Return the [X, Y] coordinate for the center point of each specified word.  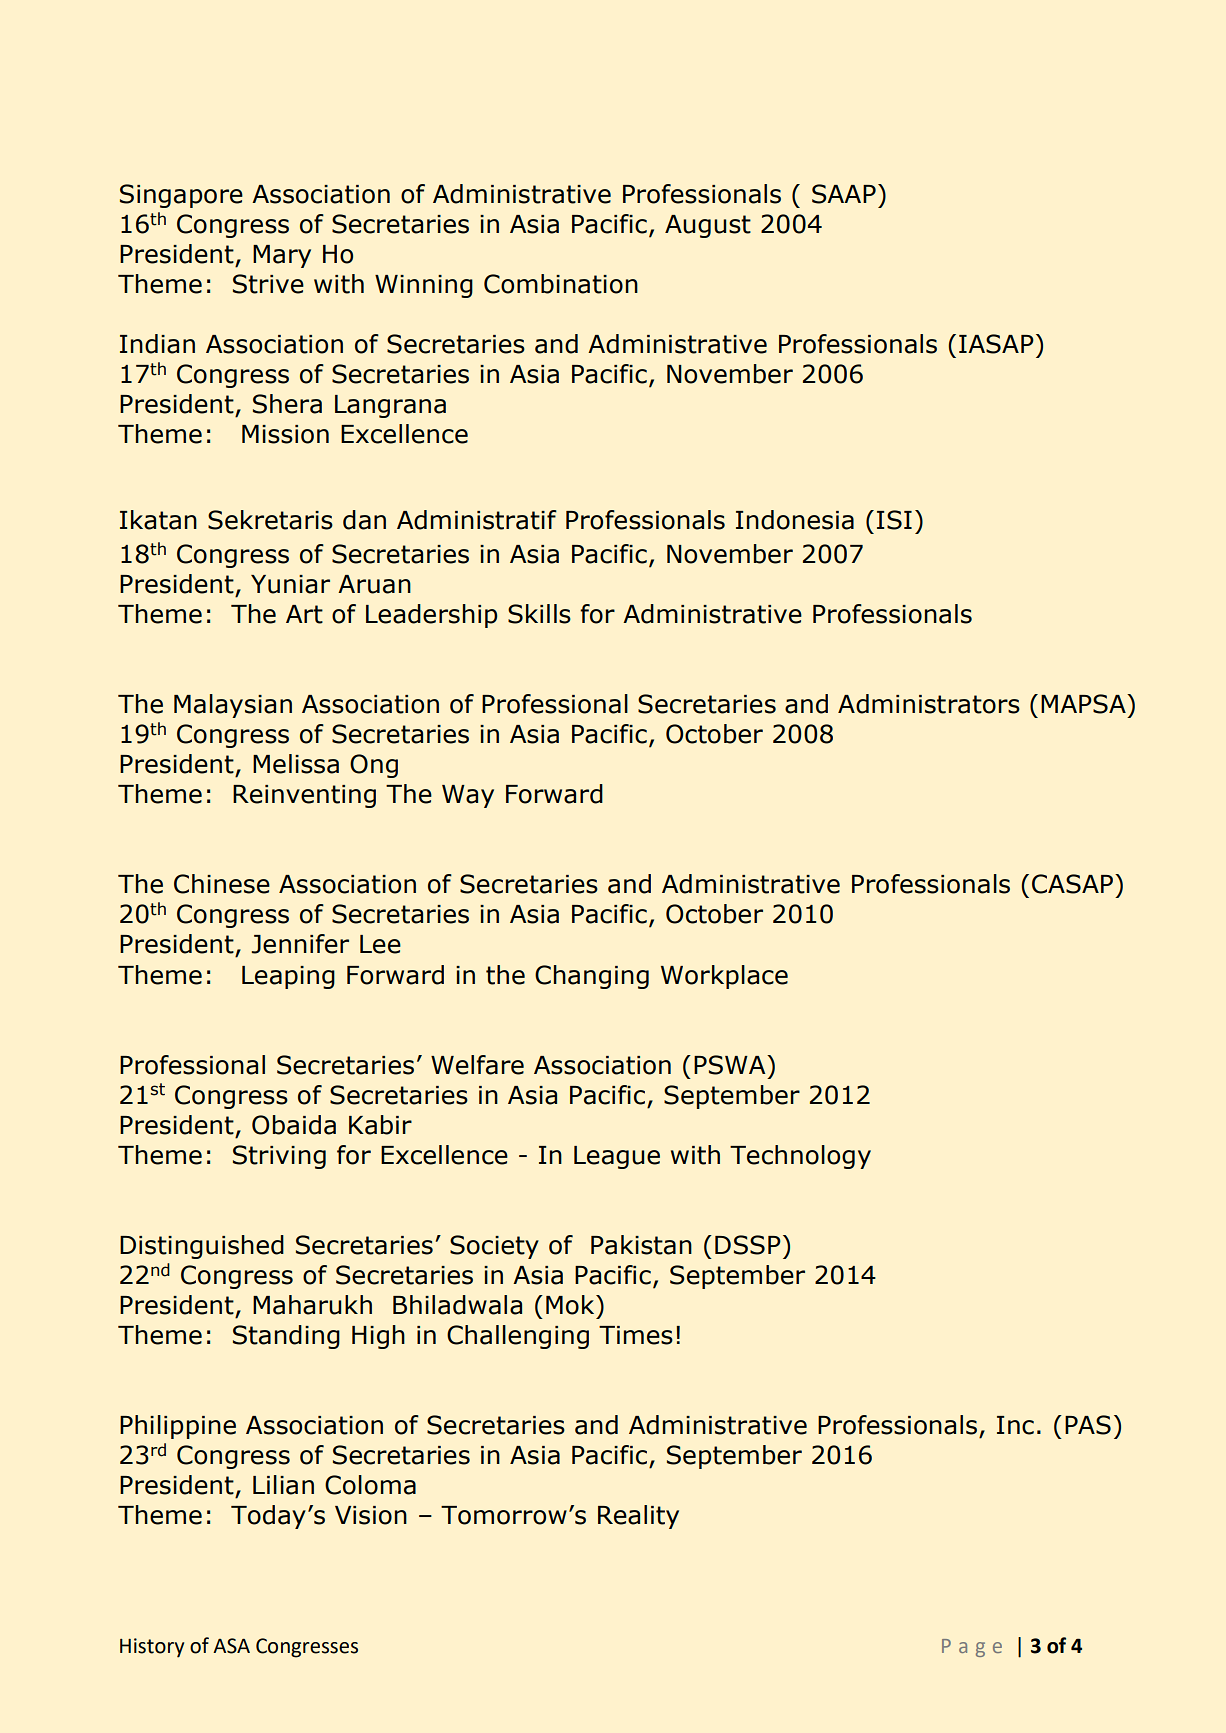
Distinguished [202, 1247]
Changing [592, 977]
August [708, 226]
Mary [282, 256]
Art [304, 614]
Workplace [724, 977]
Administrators [929, 704]
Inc [1015, 1425]
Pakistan [641, 1245]
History [152, 1648]
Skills [539, 614]
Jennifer [300, 944]
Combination [561, 284]
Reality [638, 1517]
